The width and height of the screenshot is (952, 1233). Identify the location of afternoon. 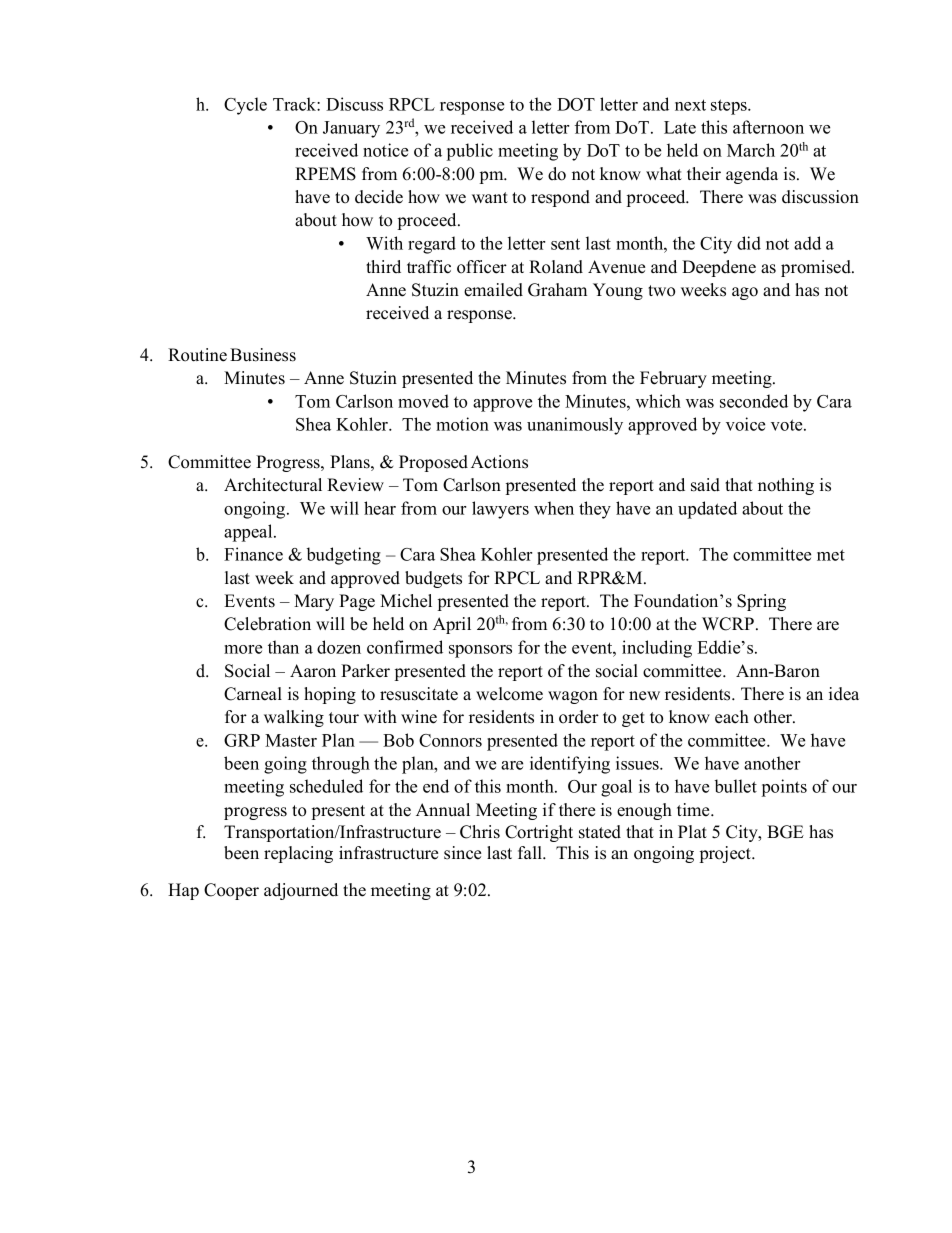
(768, 127).
